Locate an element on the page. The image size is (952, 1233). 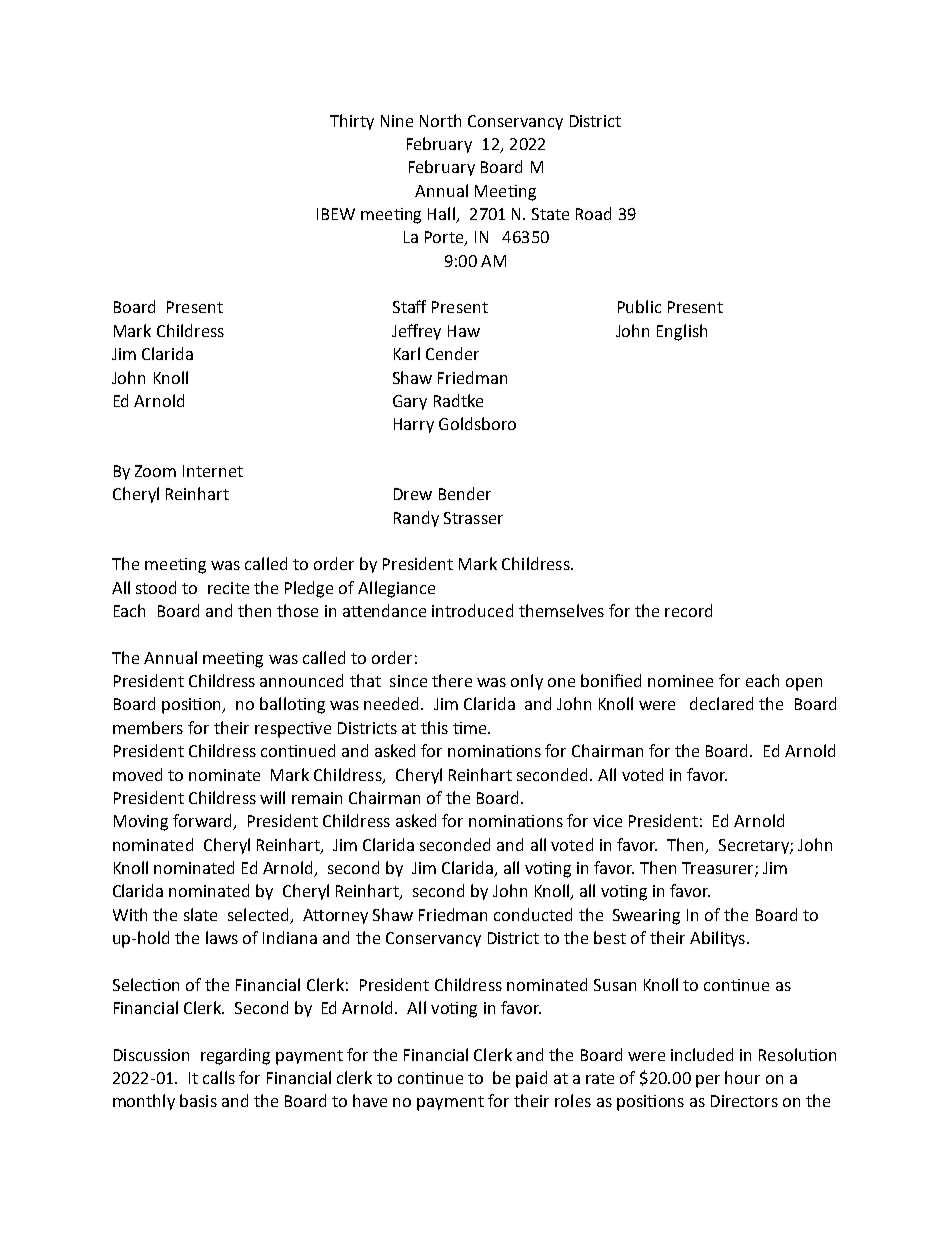
calls is located at coordinates (219, 1077).
